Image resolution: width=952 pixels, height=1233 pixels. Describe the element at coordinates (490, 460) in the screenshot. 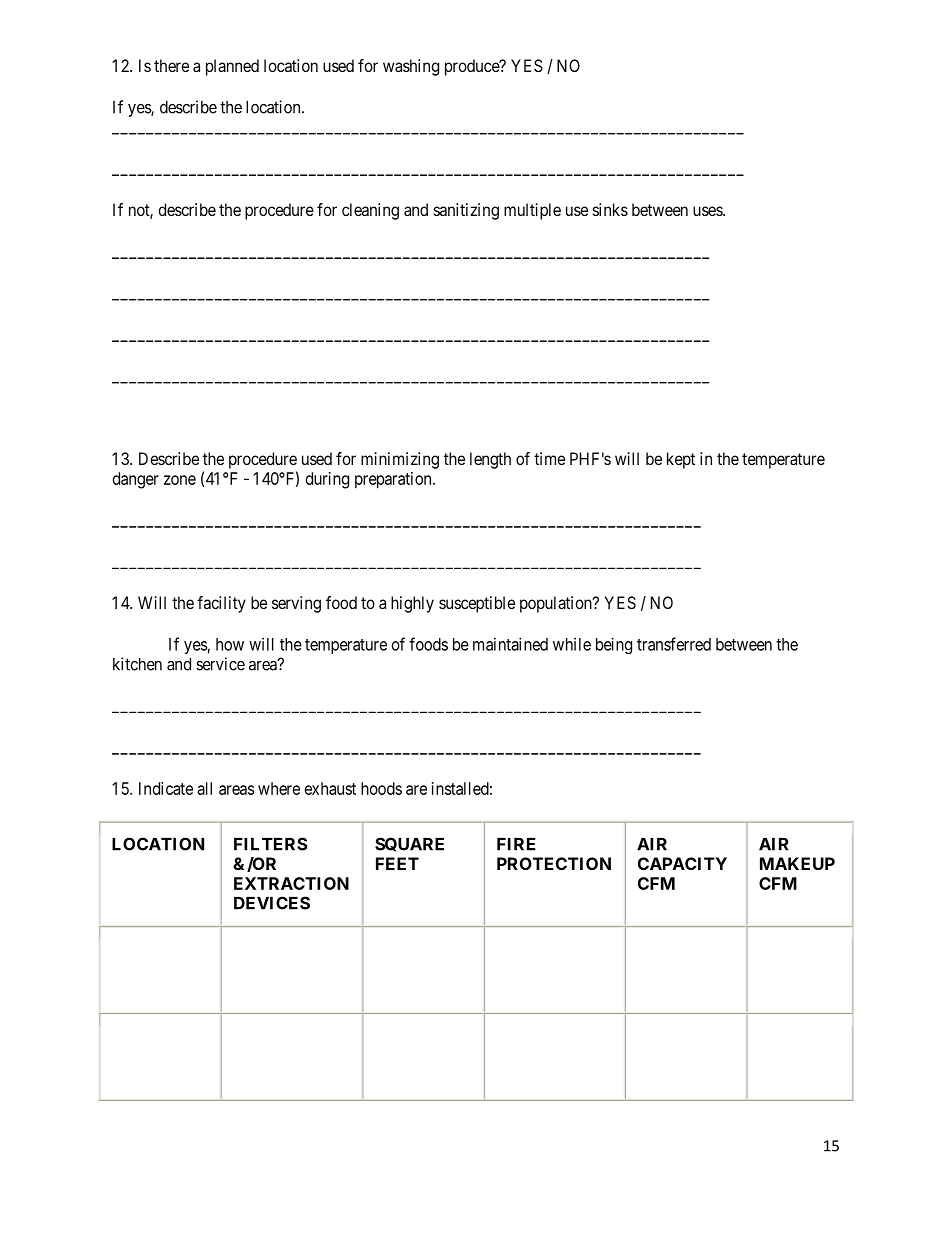

I see `length` at that location.
